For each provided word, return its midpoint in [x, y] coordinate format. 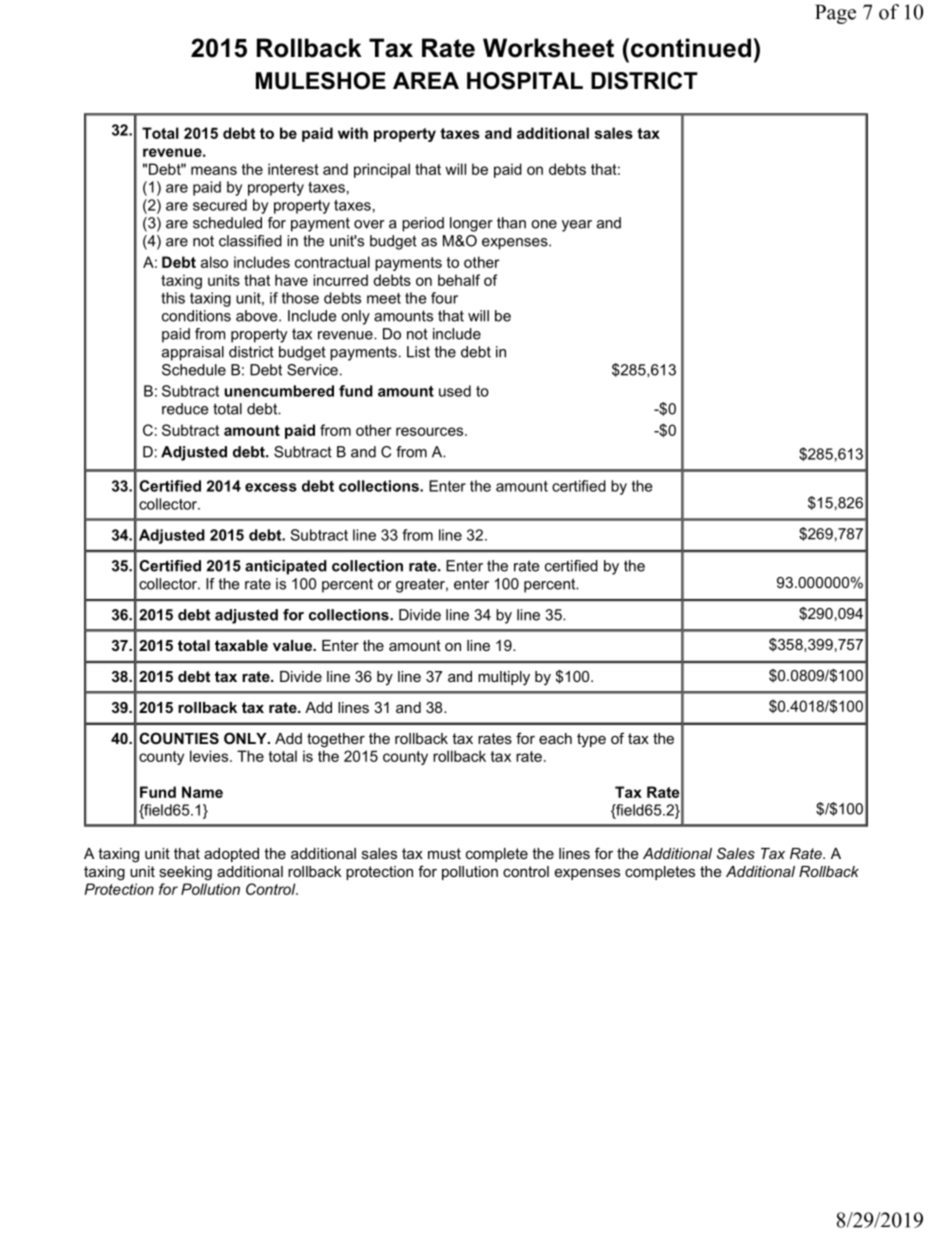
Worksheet [548, 48]
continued [691, 48]
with [353, 133]
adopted [231, 855]
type [591, 740]
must [444, 853]
